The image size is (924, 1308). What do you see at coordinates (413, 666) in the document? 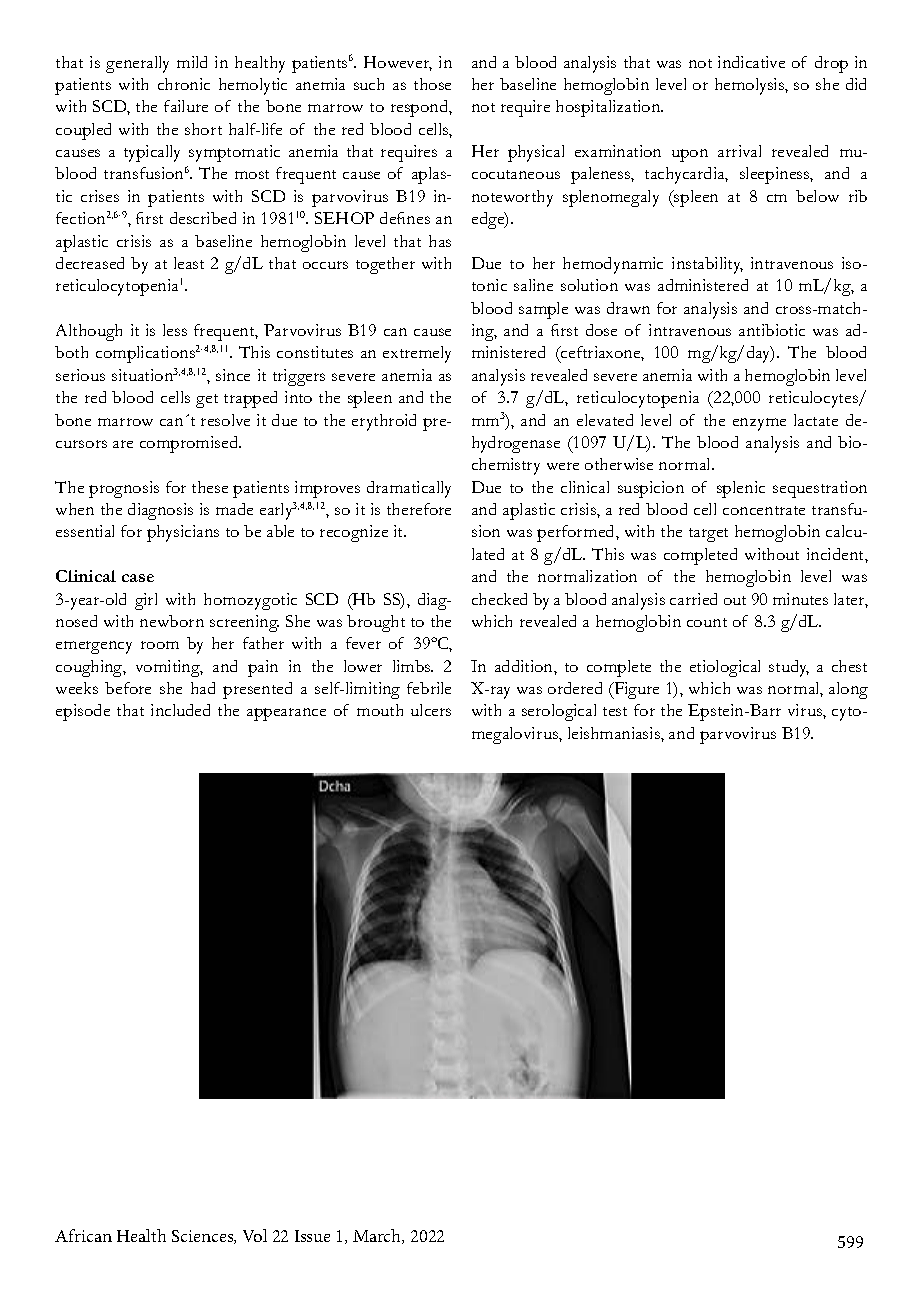
I see `limbs` at bounding box center [413, 666].
